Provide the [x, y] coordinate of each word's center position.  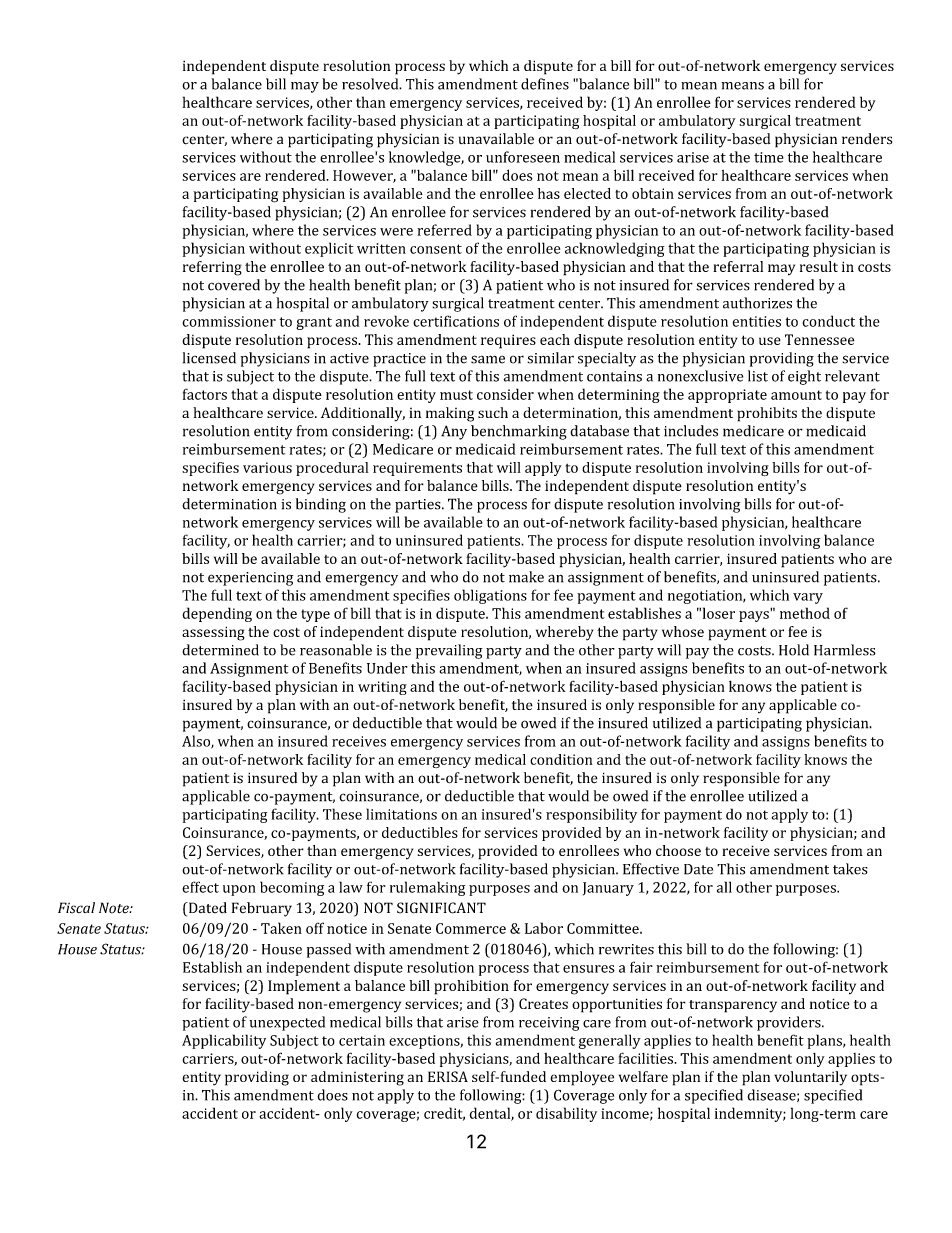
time [769, 157]
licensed [209, 358]
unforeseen [523, 157]
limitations [401, 814]
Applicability [224, 1041]
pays [755, 615]
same [488, 359]
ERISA [448, 1076]
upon [239, 890]
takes [850, 869]
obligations [490, 596]
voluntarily [810, 1078]
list [758, 376]
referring [212, 268]
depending [217, 614]
